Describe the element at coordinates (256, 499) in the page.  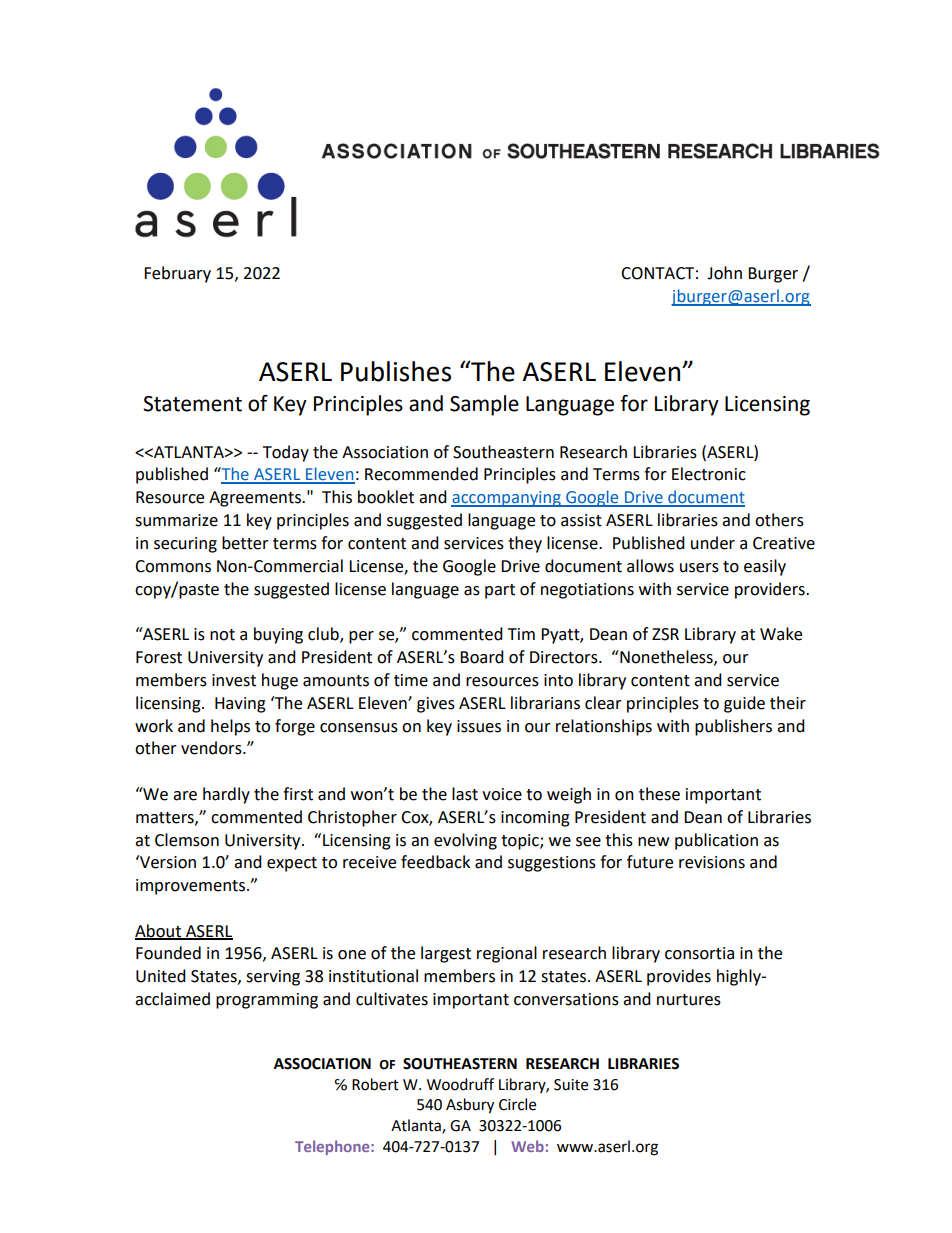
I see `Agreements` at that location.
